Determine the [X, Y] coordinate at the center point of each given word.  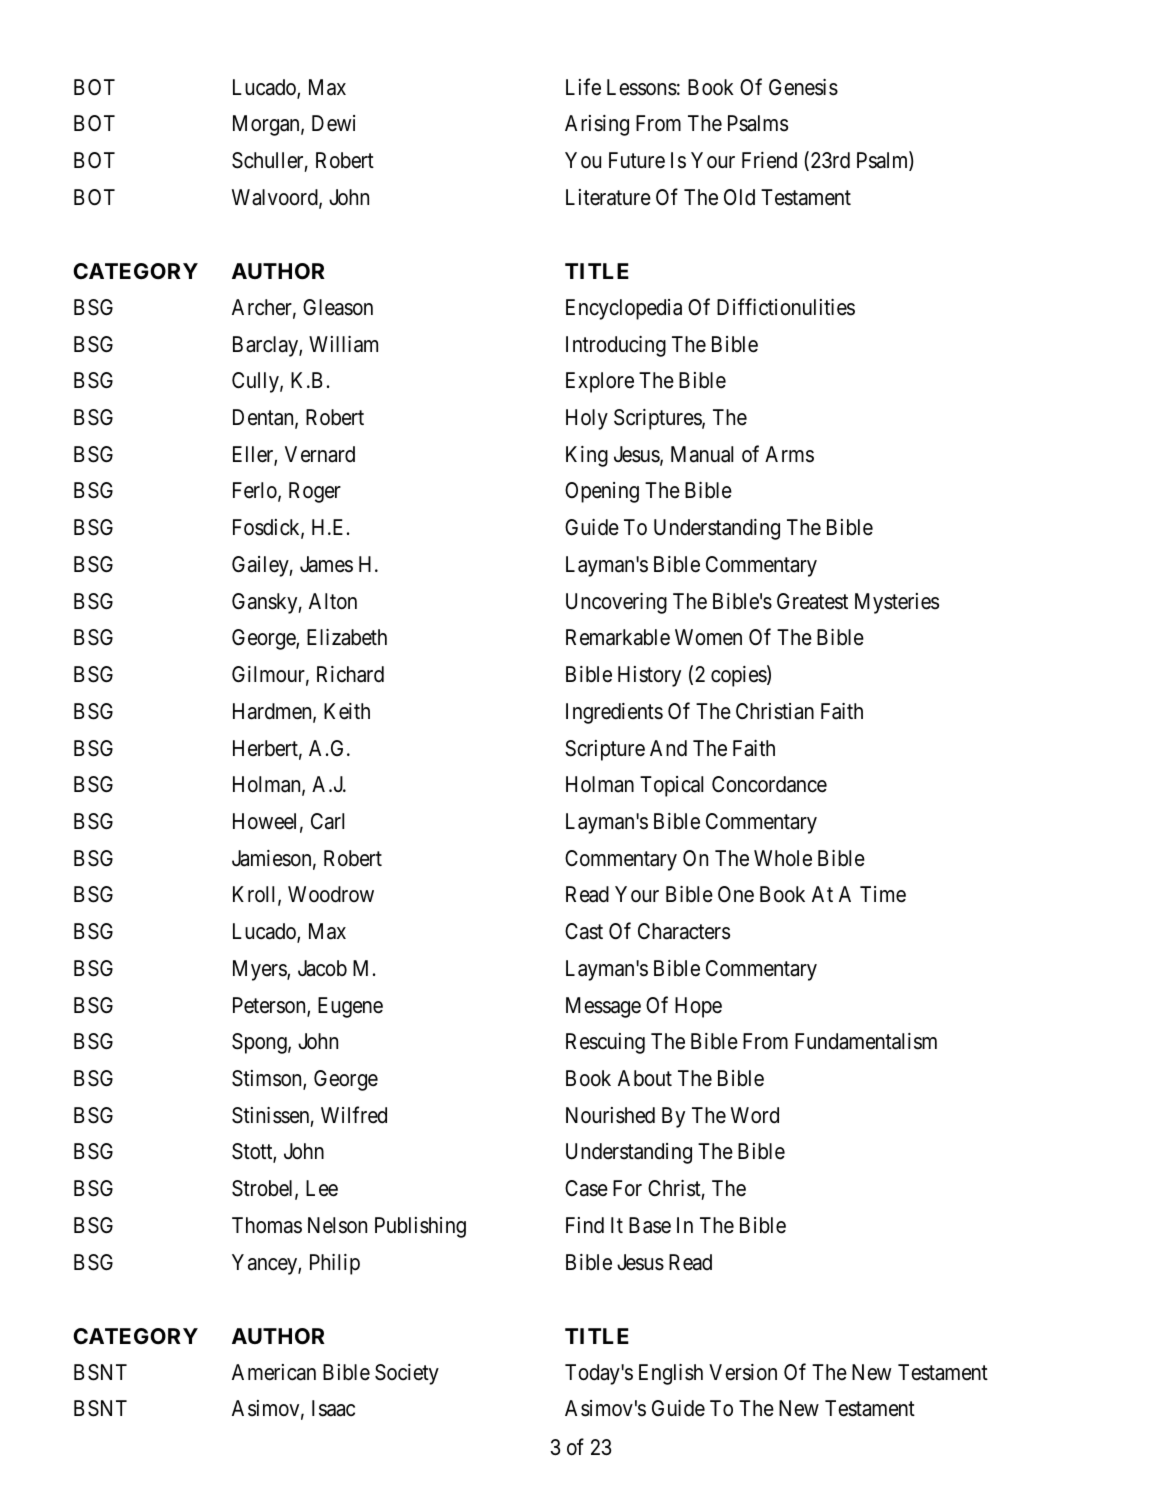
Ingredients [614, 713]
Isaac [333, 1408]
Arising [597, 125]
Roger [315, 492]
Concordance [769, 784]
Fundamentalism [866, 1041]
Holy [587, 419]
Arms [789, 454]
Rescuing [605, 1043]
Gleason [338, 307]
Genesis [803, 87]
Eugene [350, 1007]
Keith [347, 711]
